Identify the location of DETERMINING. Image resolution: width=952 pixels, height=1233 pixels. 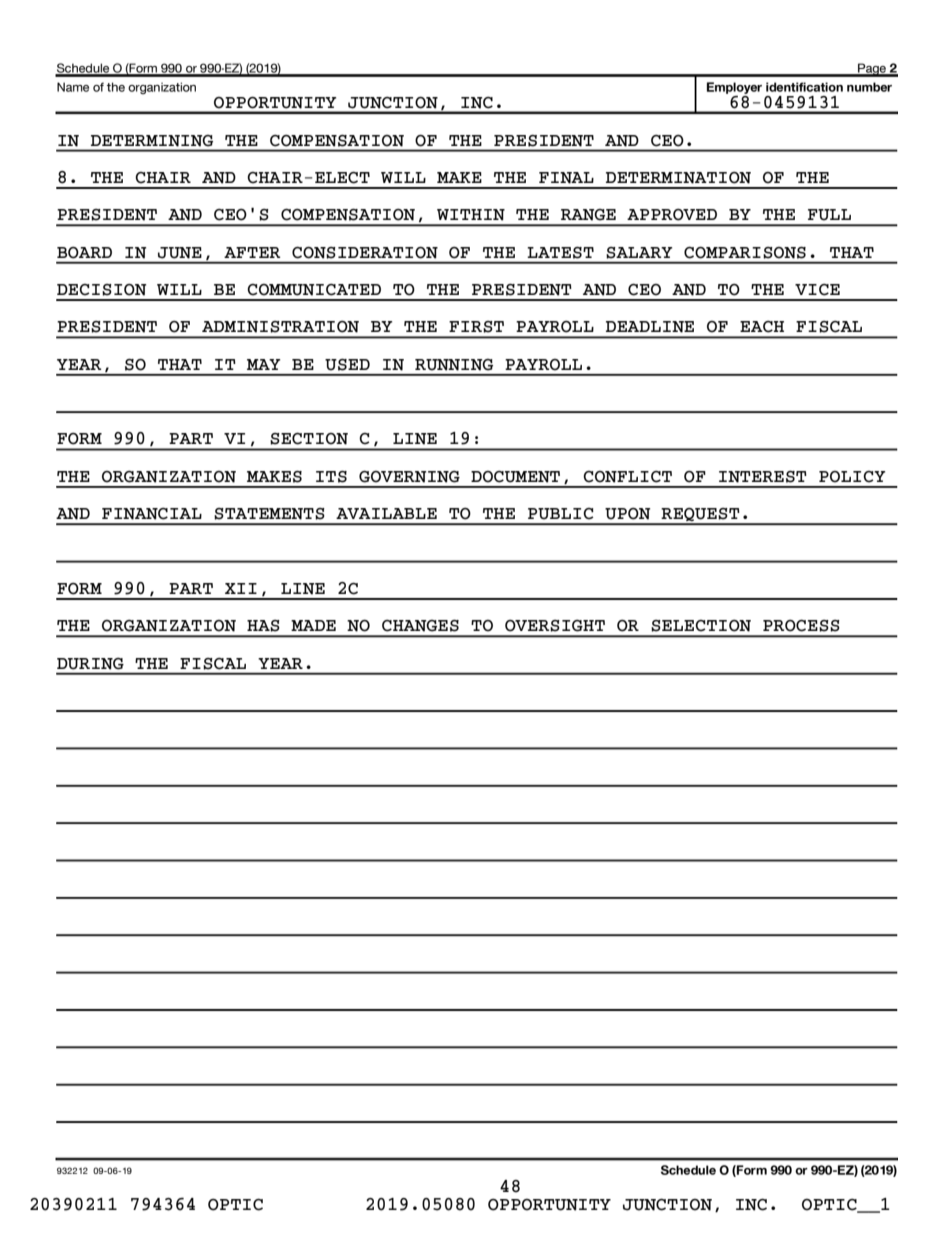
(152, 141).
